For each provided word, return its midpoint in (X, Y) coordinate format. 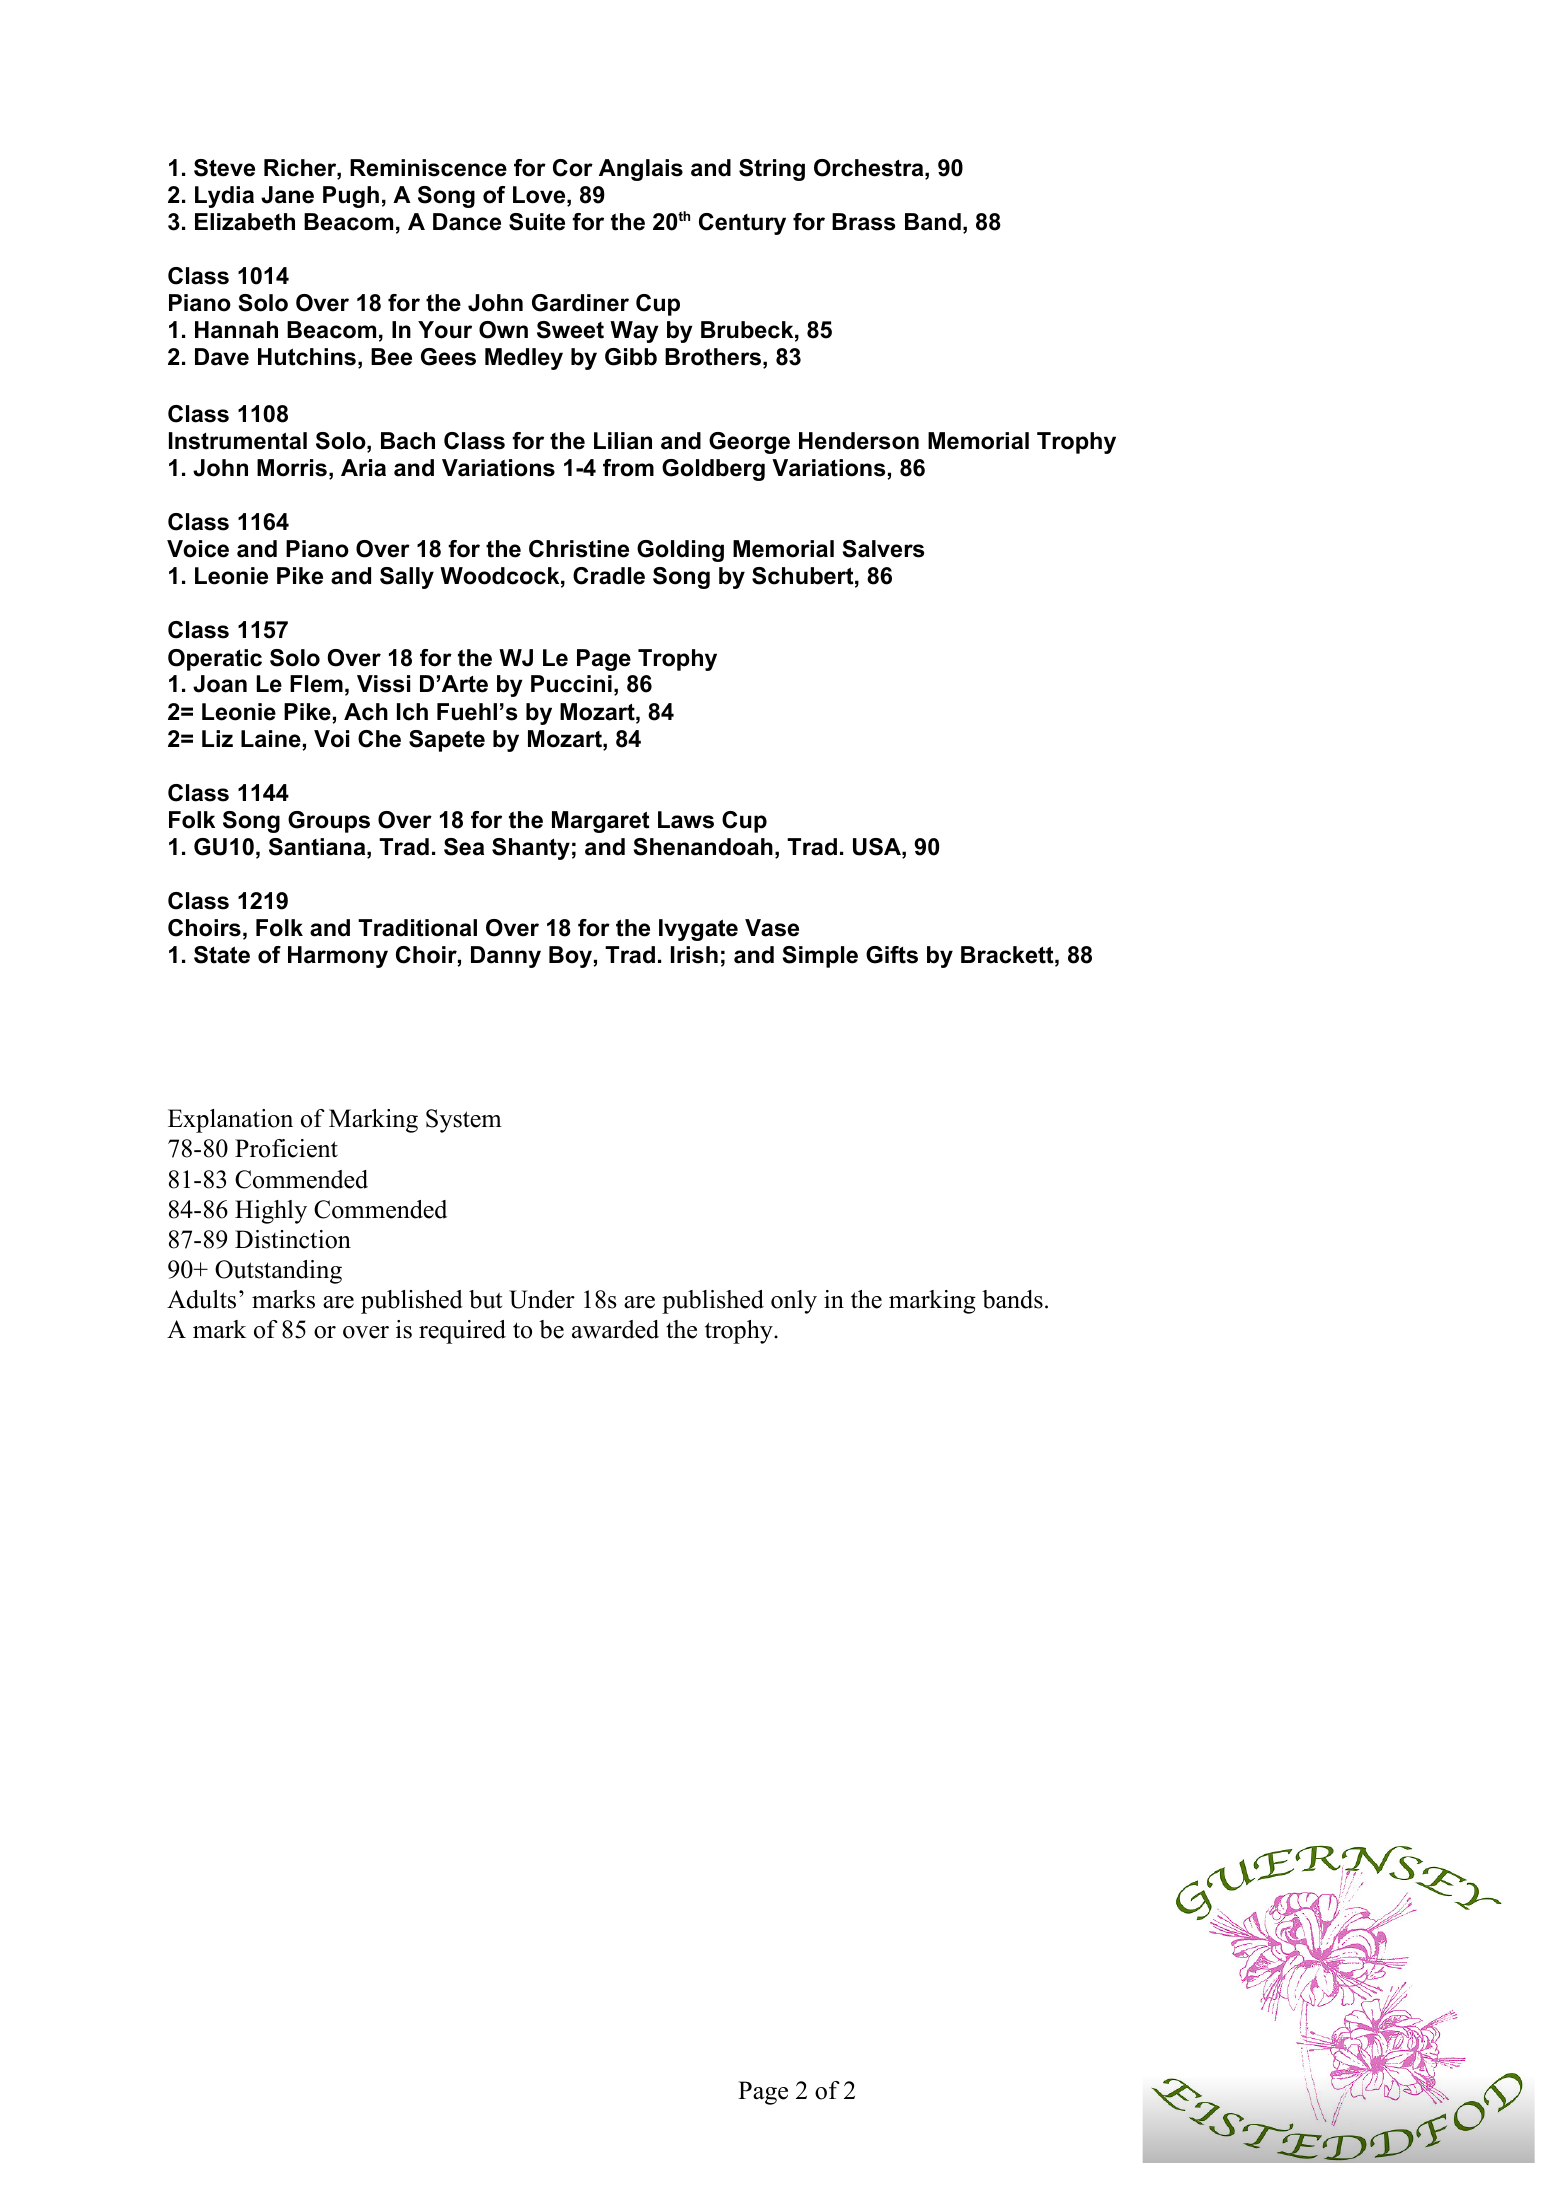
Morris (292, 468)
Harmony (338, 957)
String (772, 170)
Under (542, 1299)
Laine (272, 740)
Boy (571, 957)
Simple (820, 957)
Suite (537, 222)
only (794, 1302)
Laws (686, 820)
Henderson (859, 441)
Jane (287, 195)
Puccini (571, 684)
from (628, 468)
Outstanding (278, 1272)
